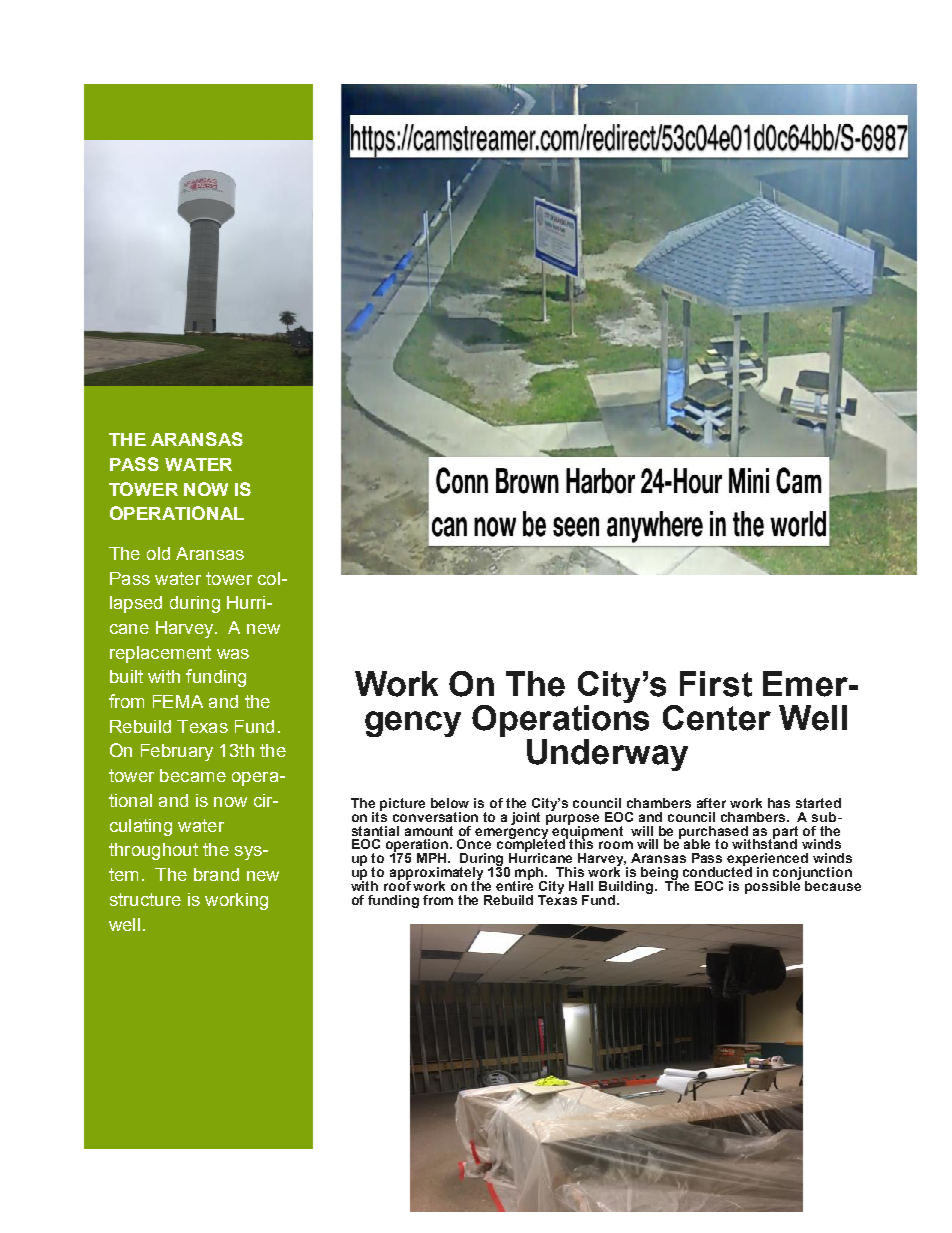  What do you see at coordinates (514, 884) in the screenshot?
I see `entire` at bounding box center [514, 884].
